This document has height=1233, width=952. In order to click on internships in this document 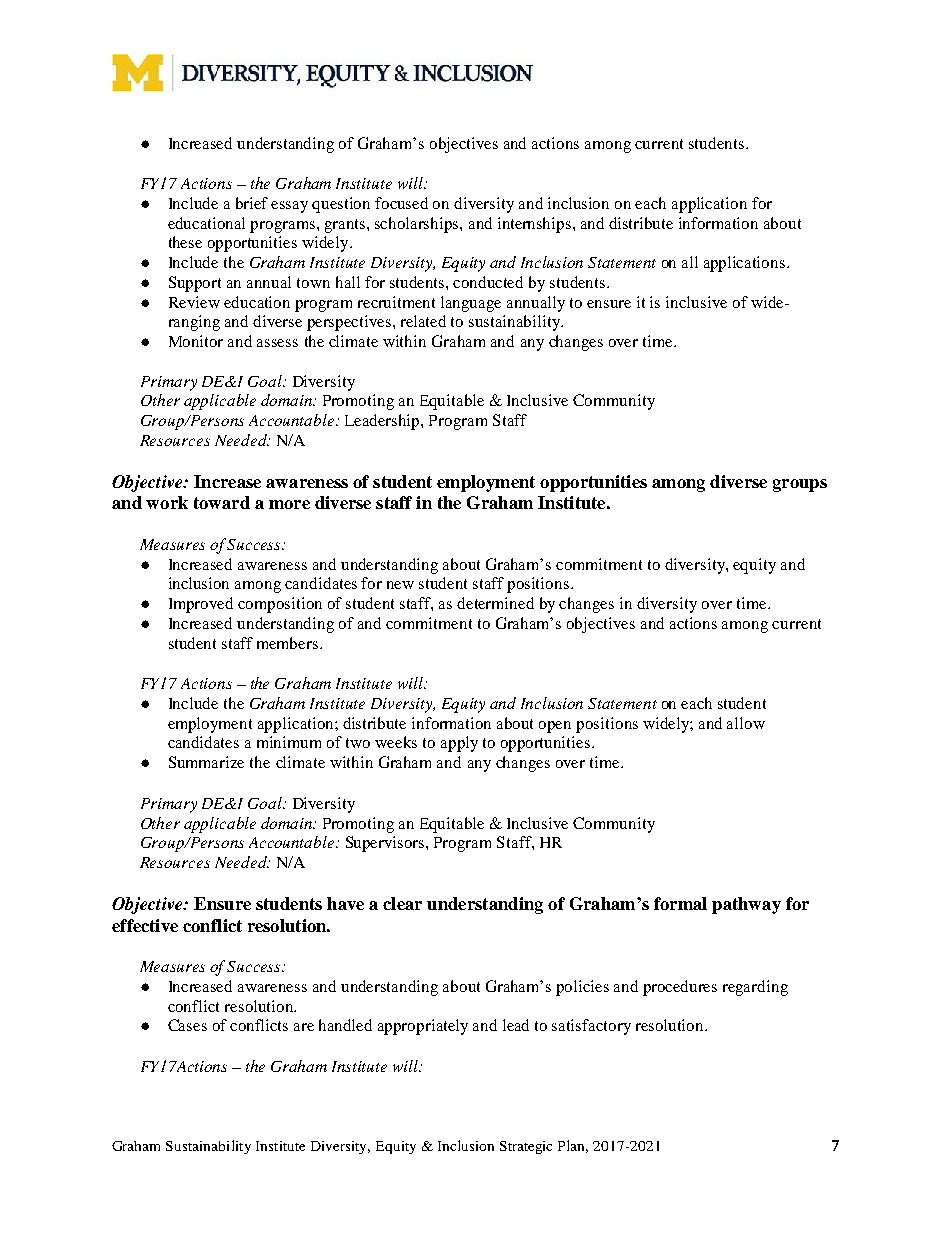, I will do `click(536, 225)`.
